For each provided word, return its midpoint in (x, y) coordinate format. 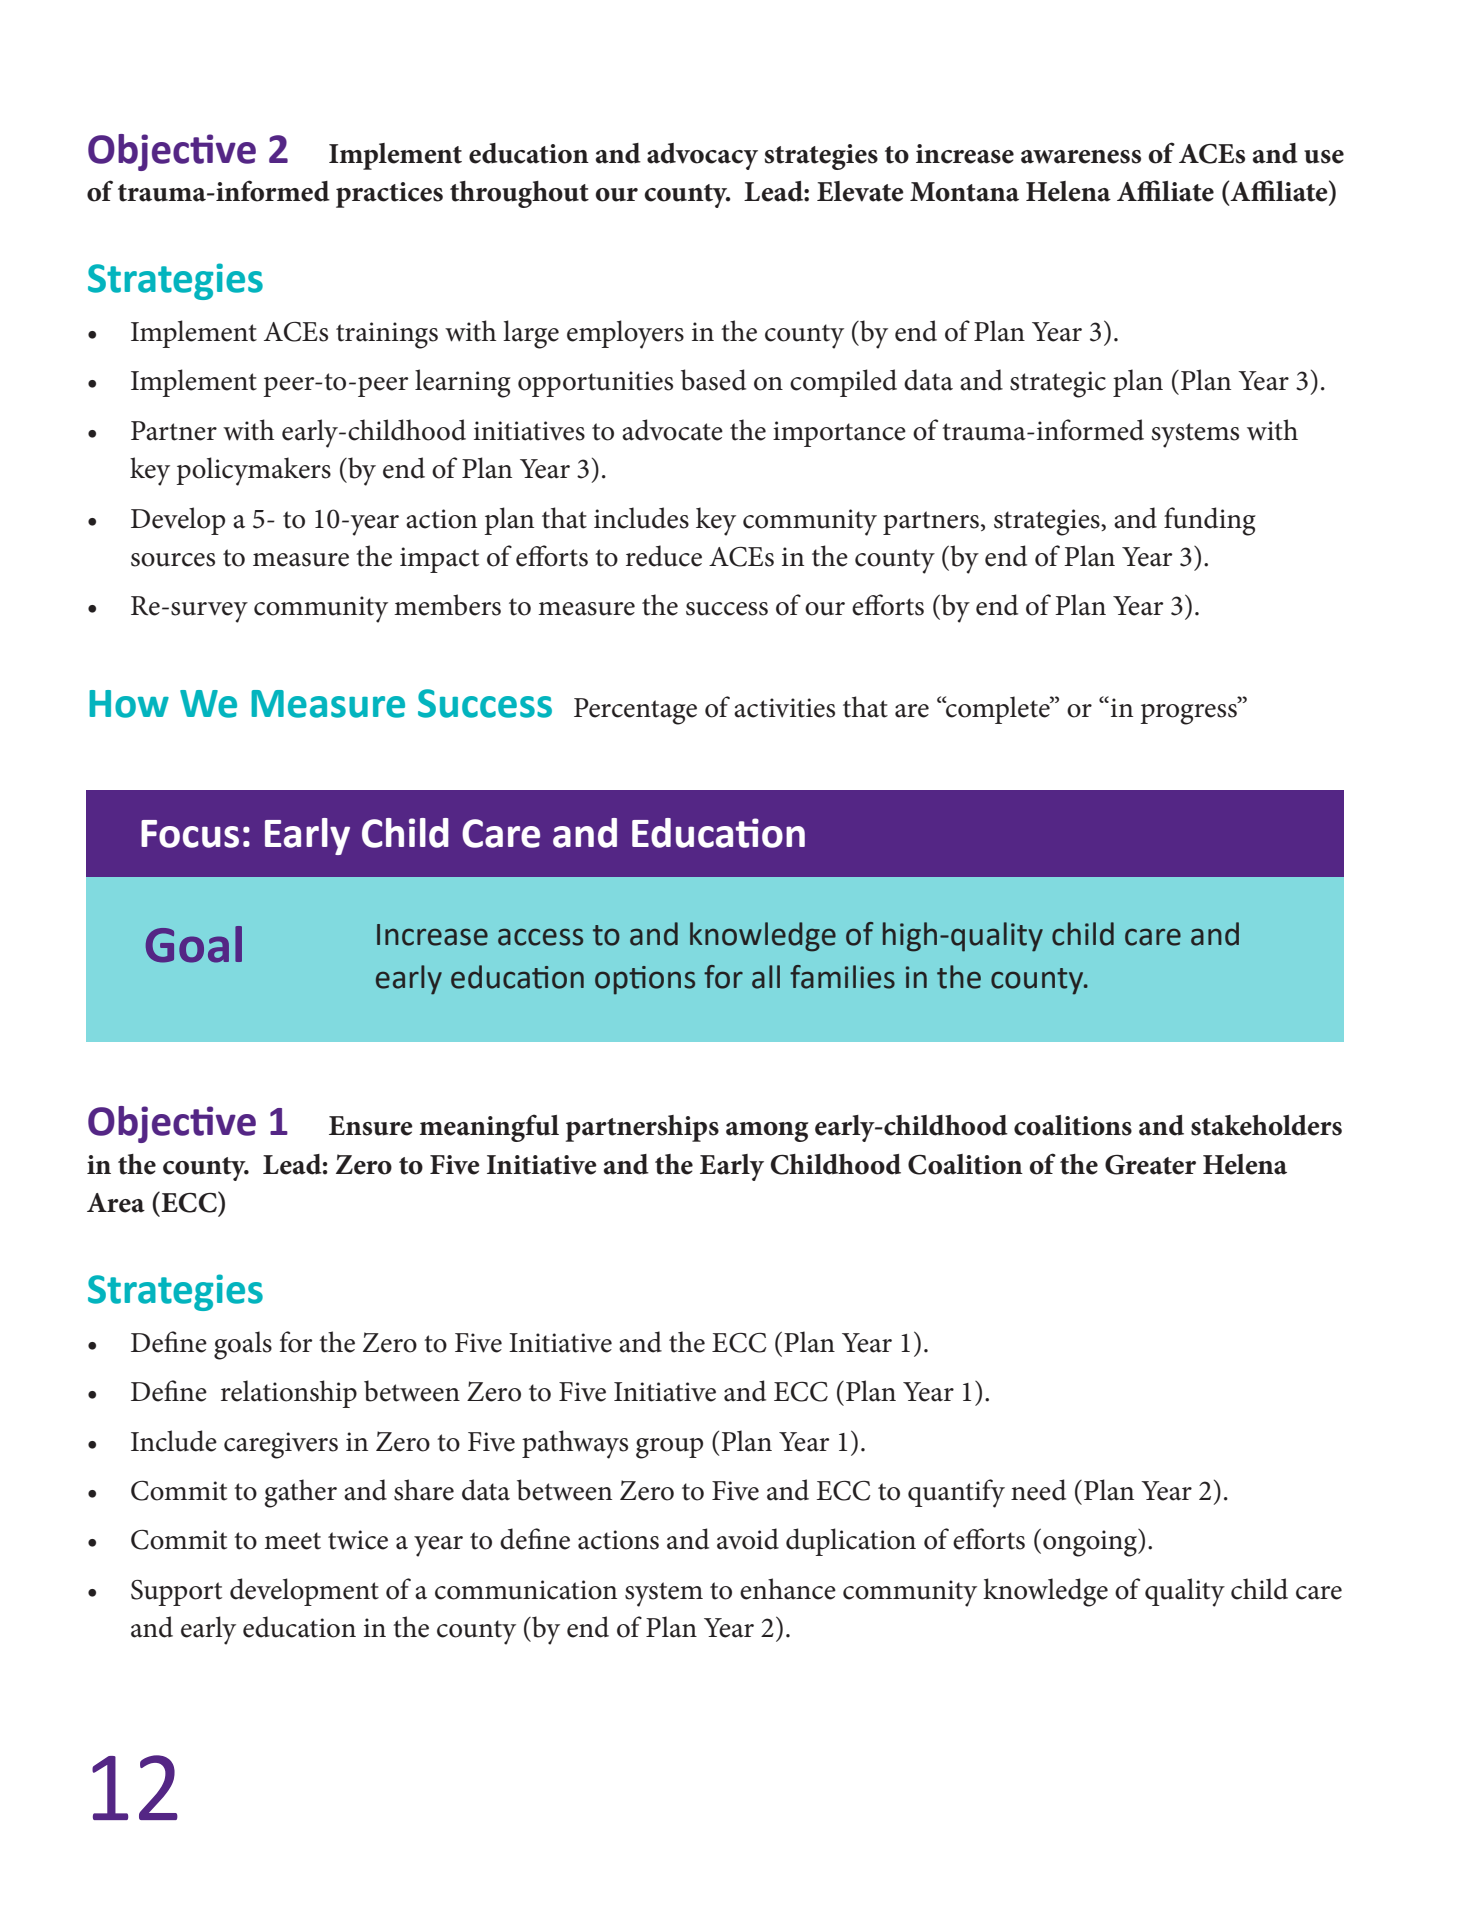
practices (389, 195)
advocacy (702, 156)
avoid (748, 1539)
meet (292, 1541)
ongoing (1091, 1543)
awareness (1081, 157)
